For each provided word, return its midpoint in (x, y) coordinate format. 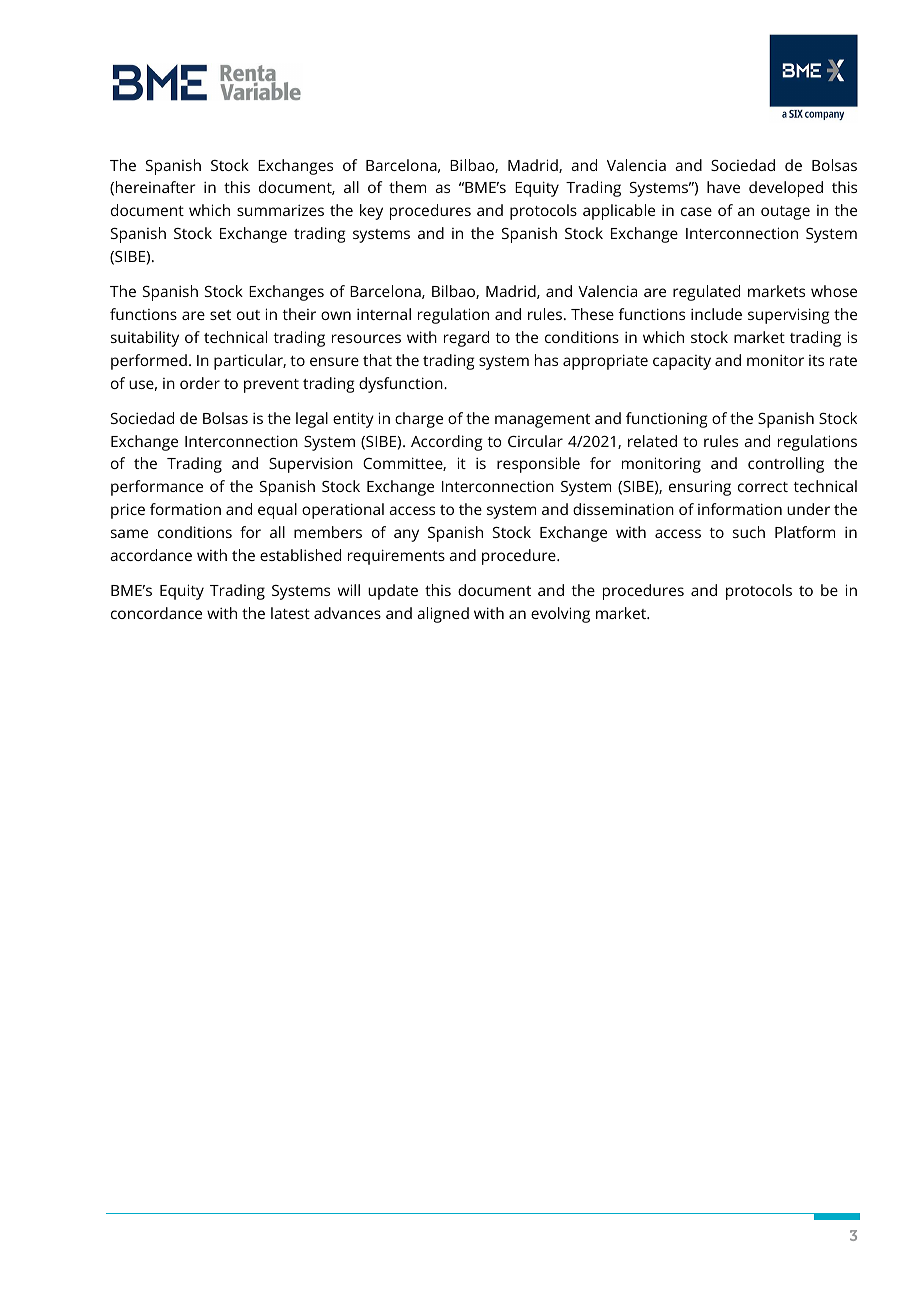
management (542, 421)
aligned (443, 615)
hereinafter (155, 187)
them (407, 187)
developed (786, 189)
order (200, 383)
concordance (156, 613)
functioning (666, 420)
